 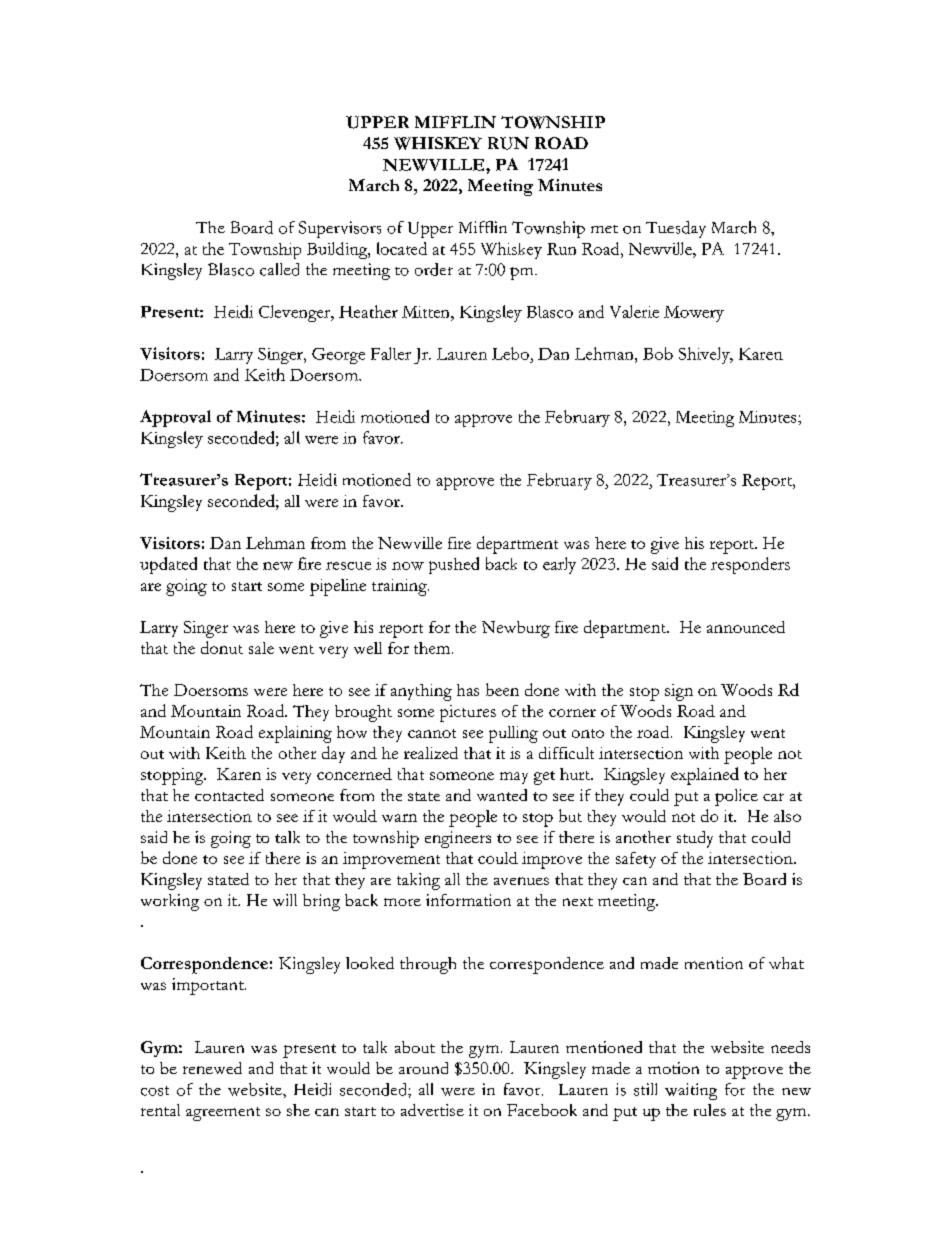 I want to click on renewed, so click(x=212, y=1068).
